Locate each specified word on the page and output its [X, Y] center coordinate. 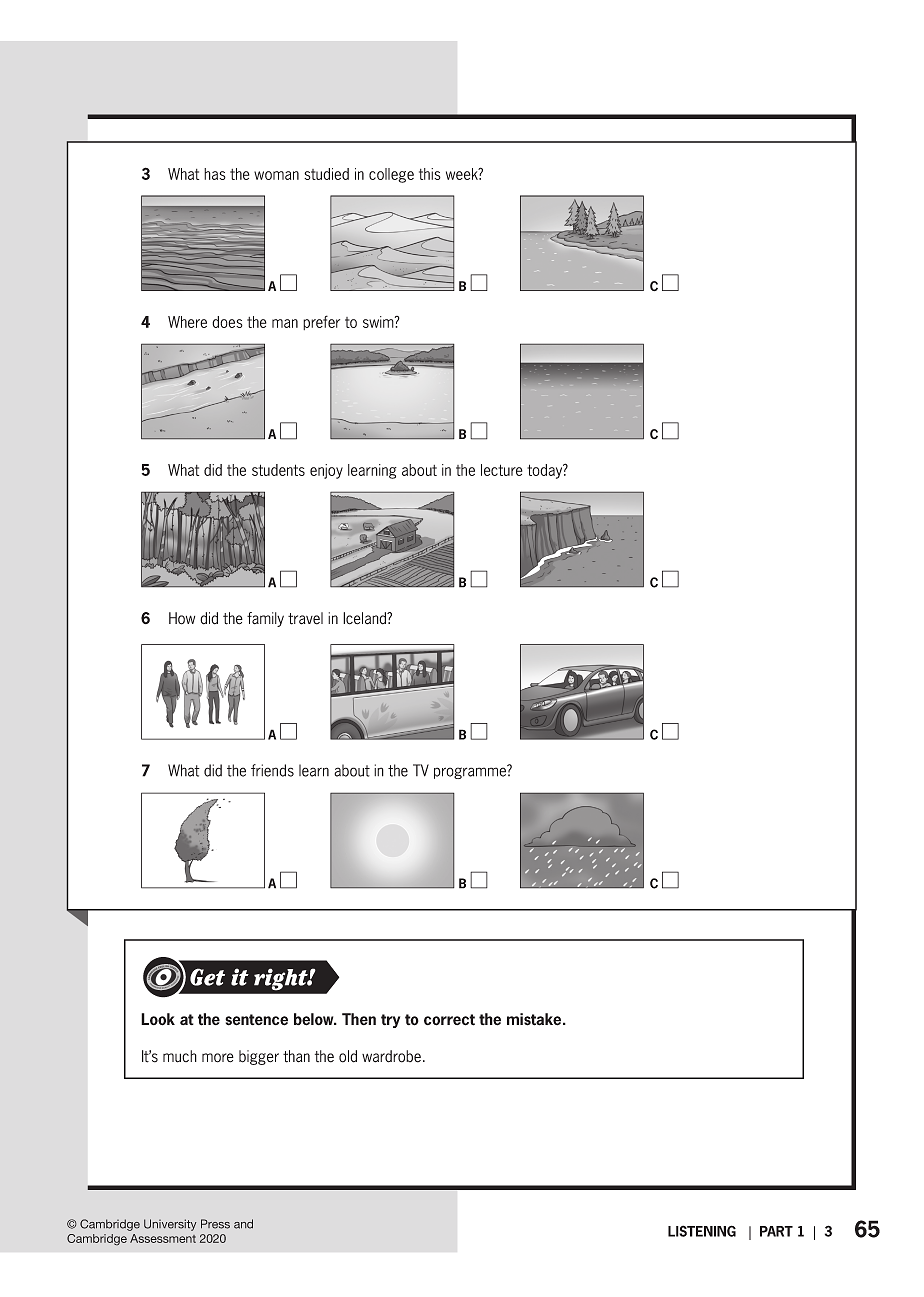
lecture [502, 470]
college [391, 175]
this [430, 174]
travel [305, 618]
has [215, 174]
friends [272, 770]
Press [215, 1224]
